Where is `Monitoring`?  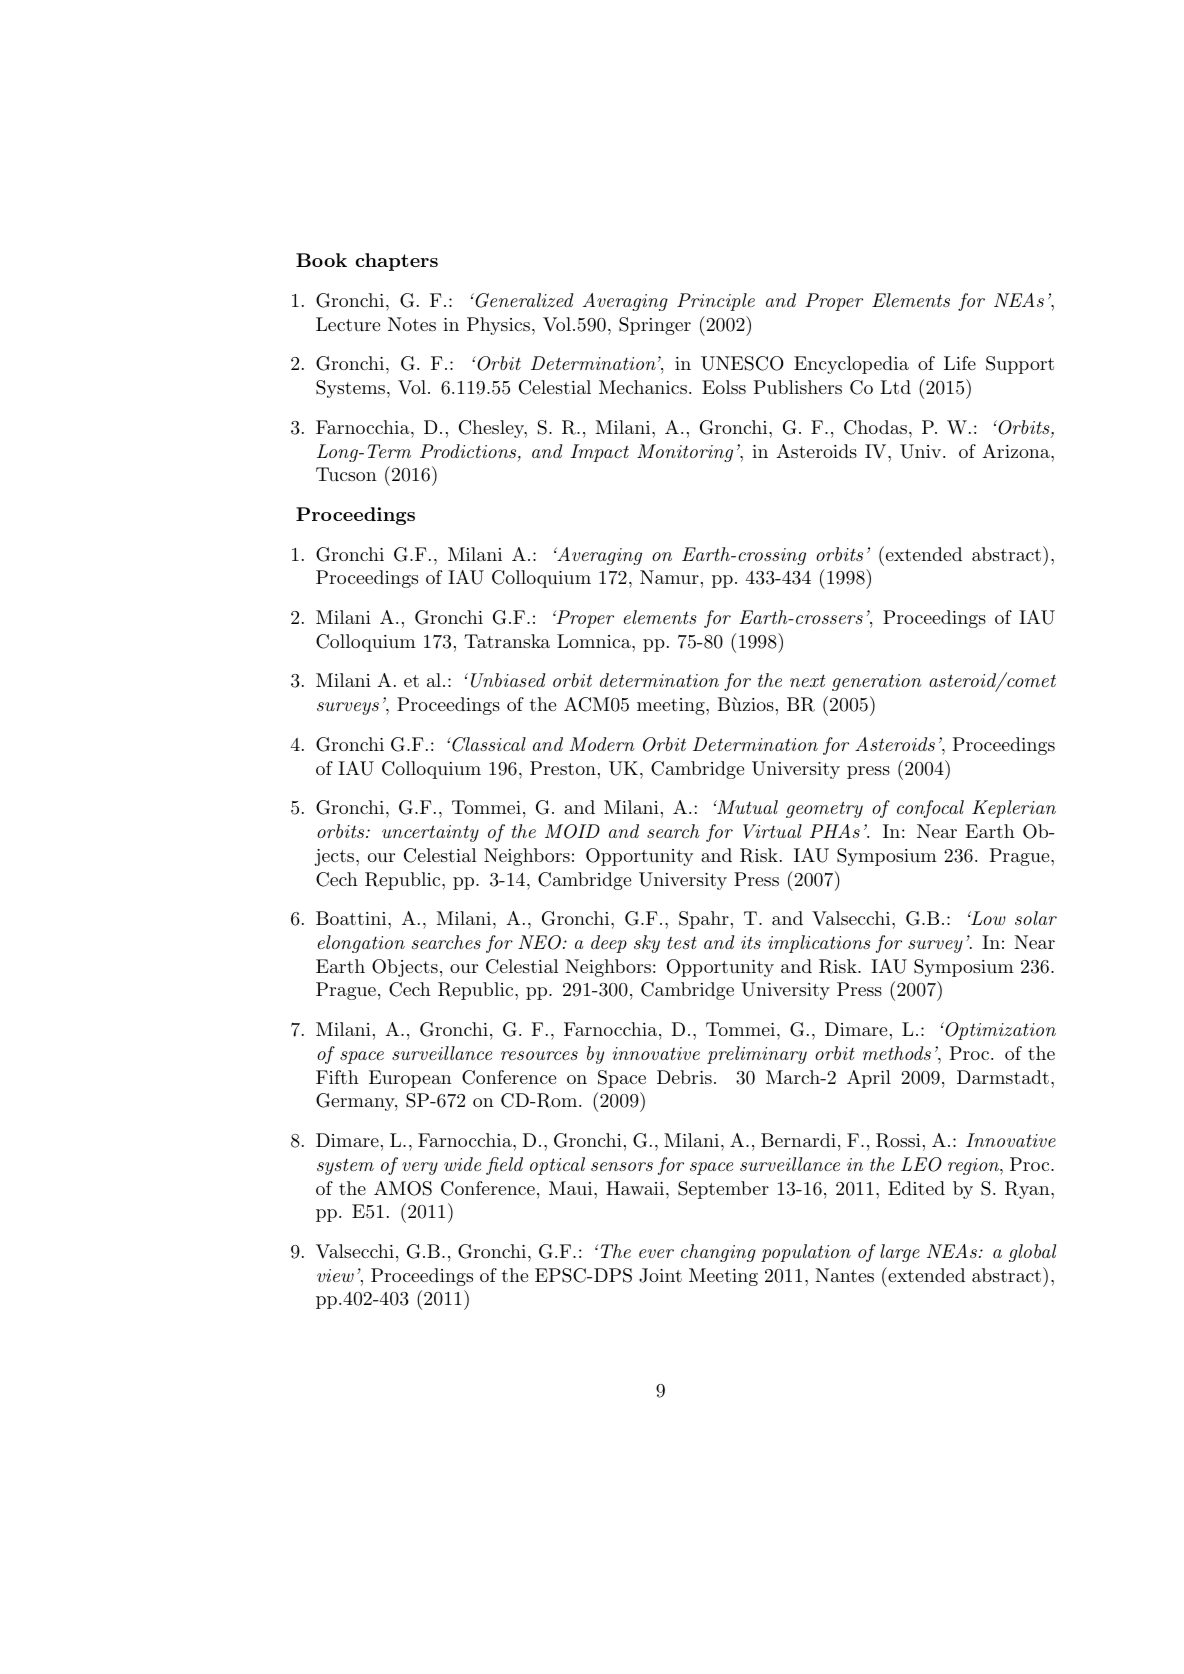 Monitoring is located at coordinates (685, 453).
